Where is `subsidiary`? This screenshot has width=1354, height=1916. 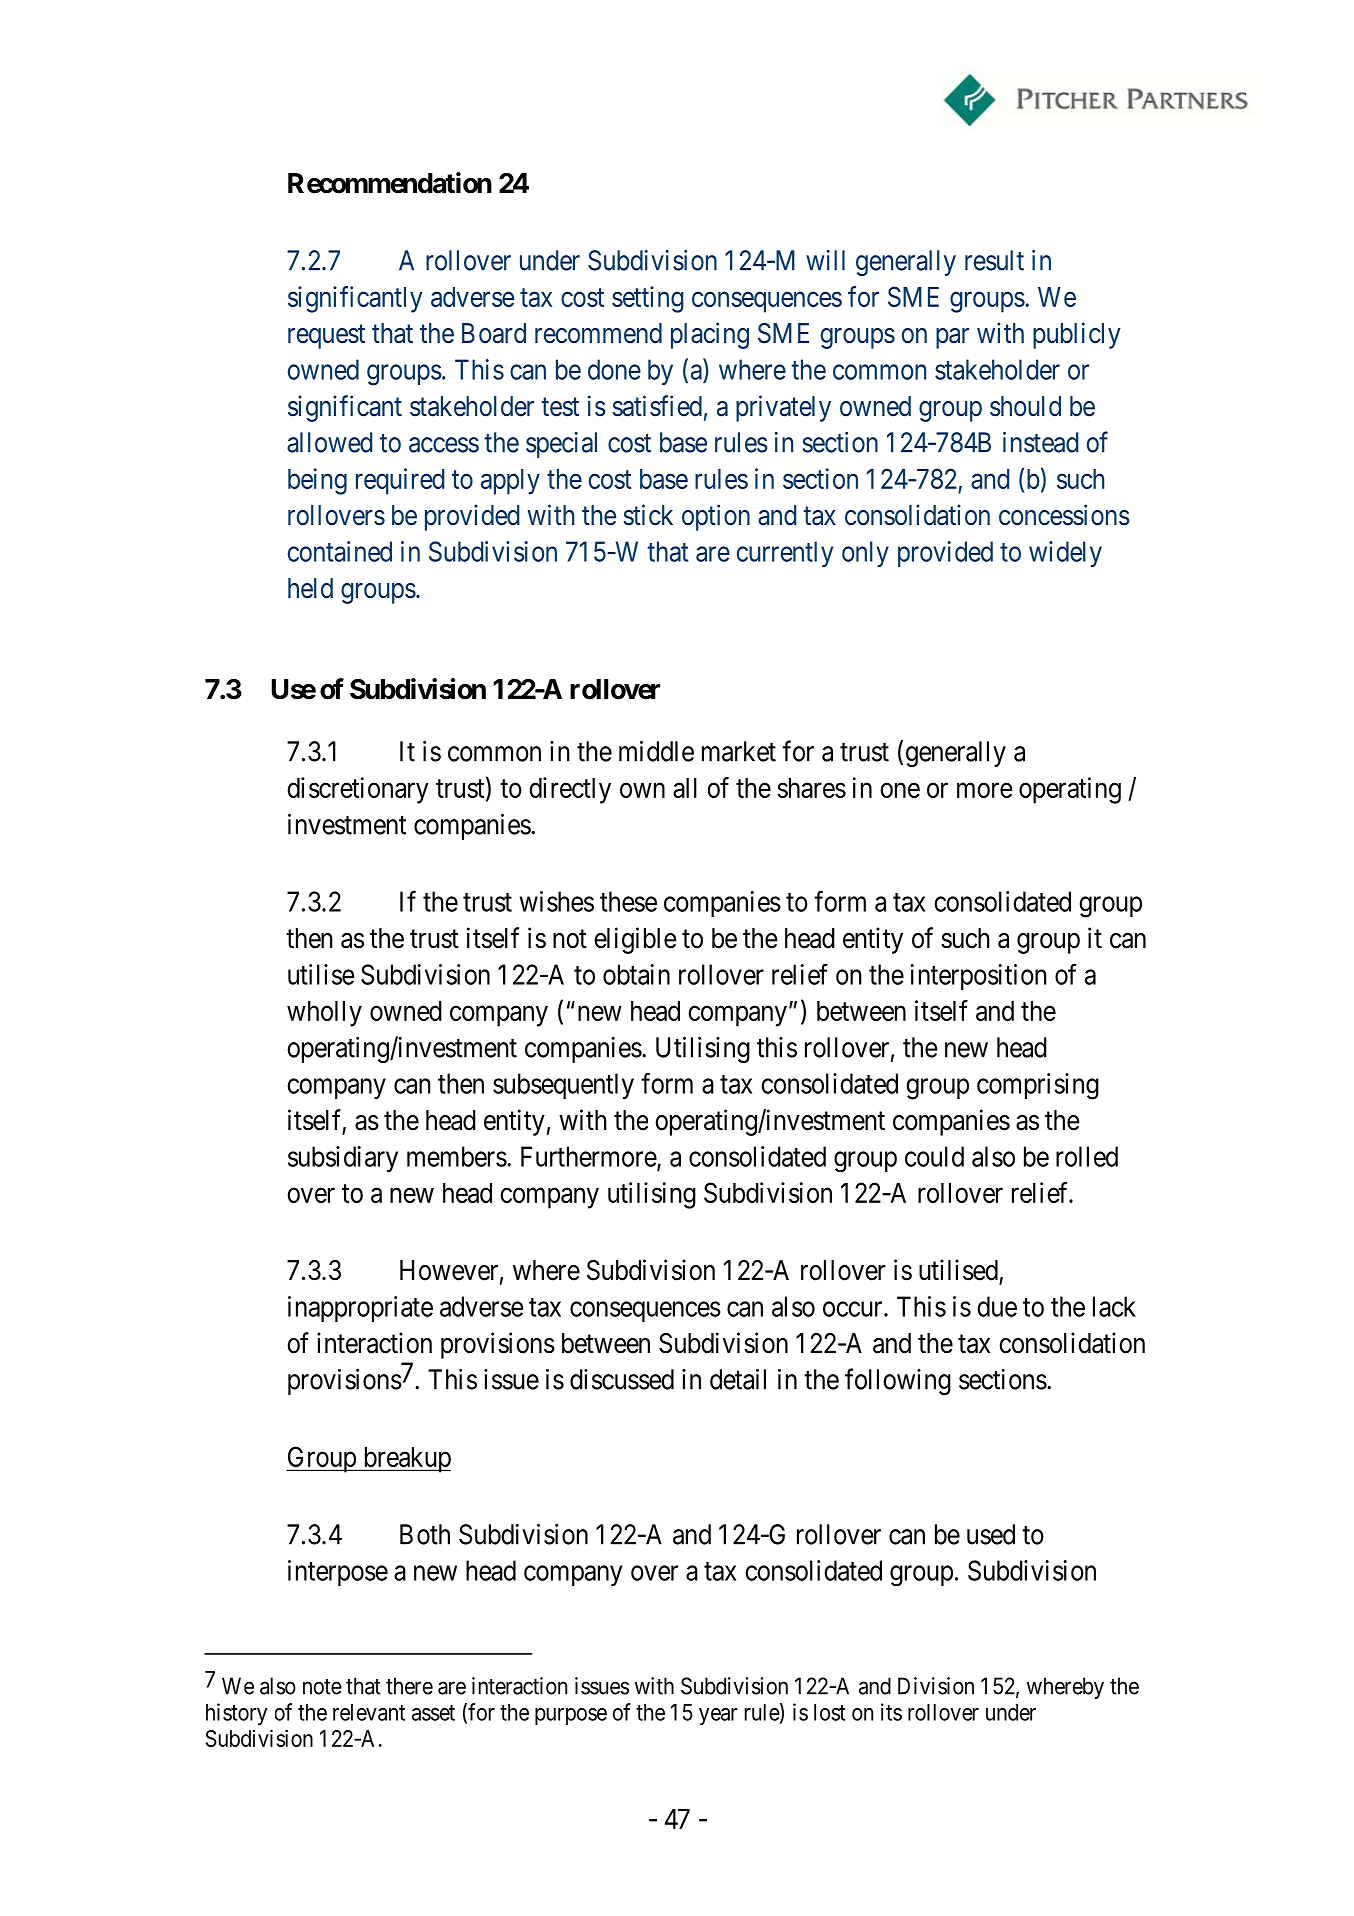 subsidiary is located at coordinates (343, 1159).
